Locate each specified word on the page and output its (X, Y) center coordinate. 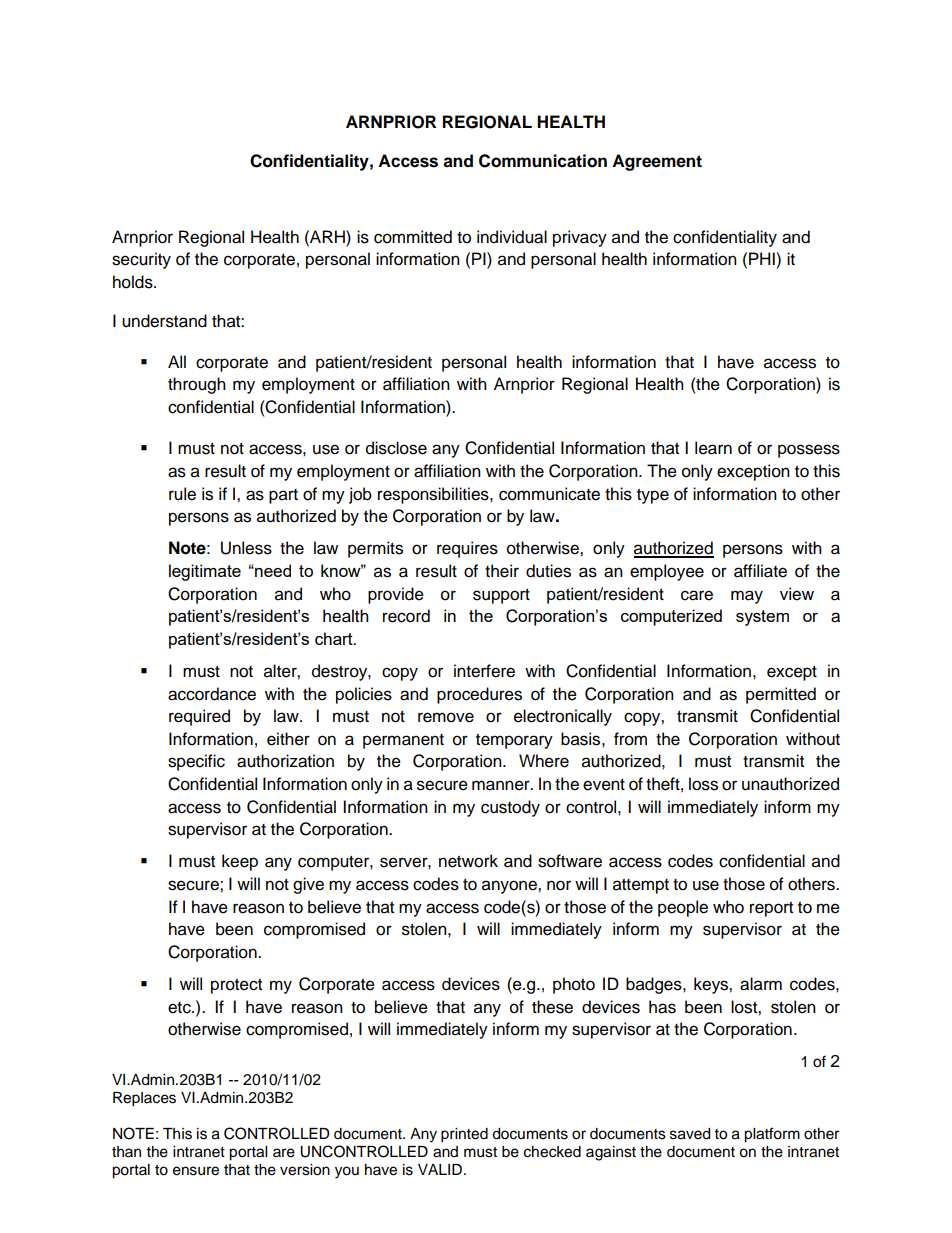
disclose (396, 448)
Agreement (657, 162)
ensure (196, 1171)
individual (512, 237)
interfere (484, 671)
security (141, 260)
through (197, 385)
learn (713, 448)
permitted (781, 695)
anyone (510, 887)
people (683, 908)
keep (240, 862)
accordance (212, 694)
